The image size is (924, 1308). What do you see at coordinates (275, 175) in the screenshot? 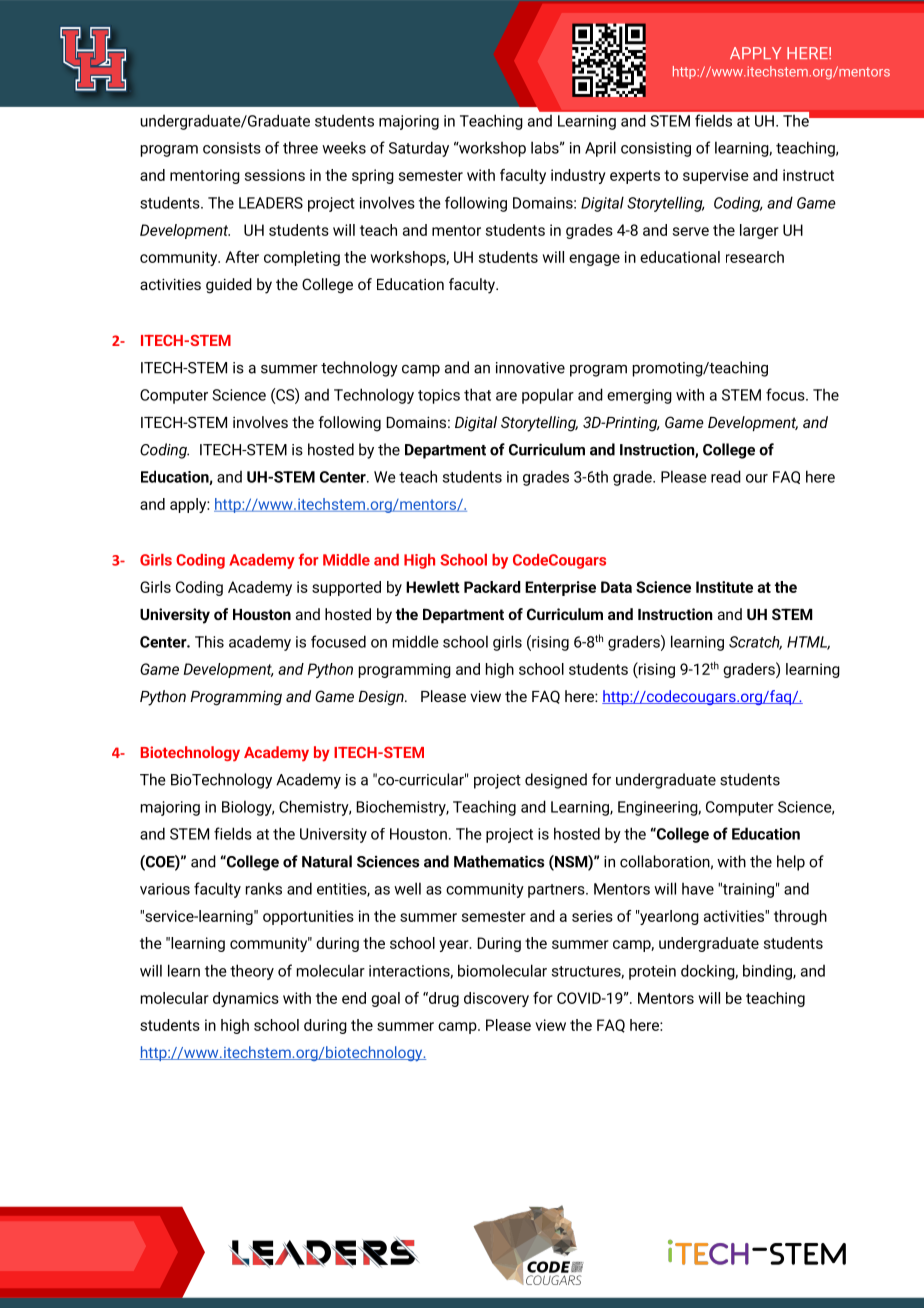
I see `sessions` at bounding box center [275, 175].
